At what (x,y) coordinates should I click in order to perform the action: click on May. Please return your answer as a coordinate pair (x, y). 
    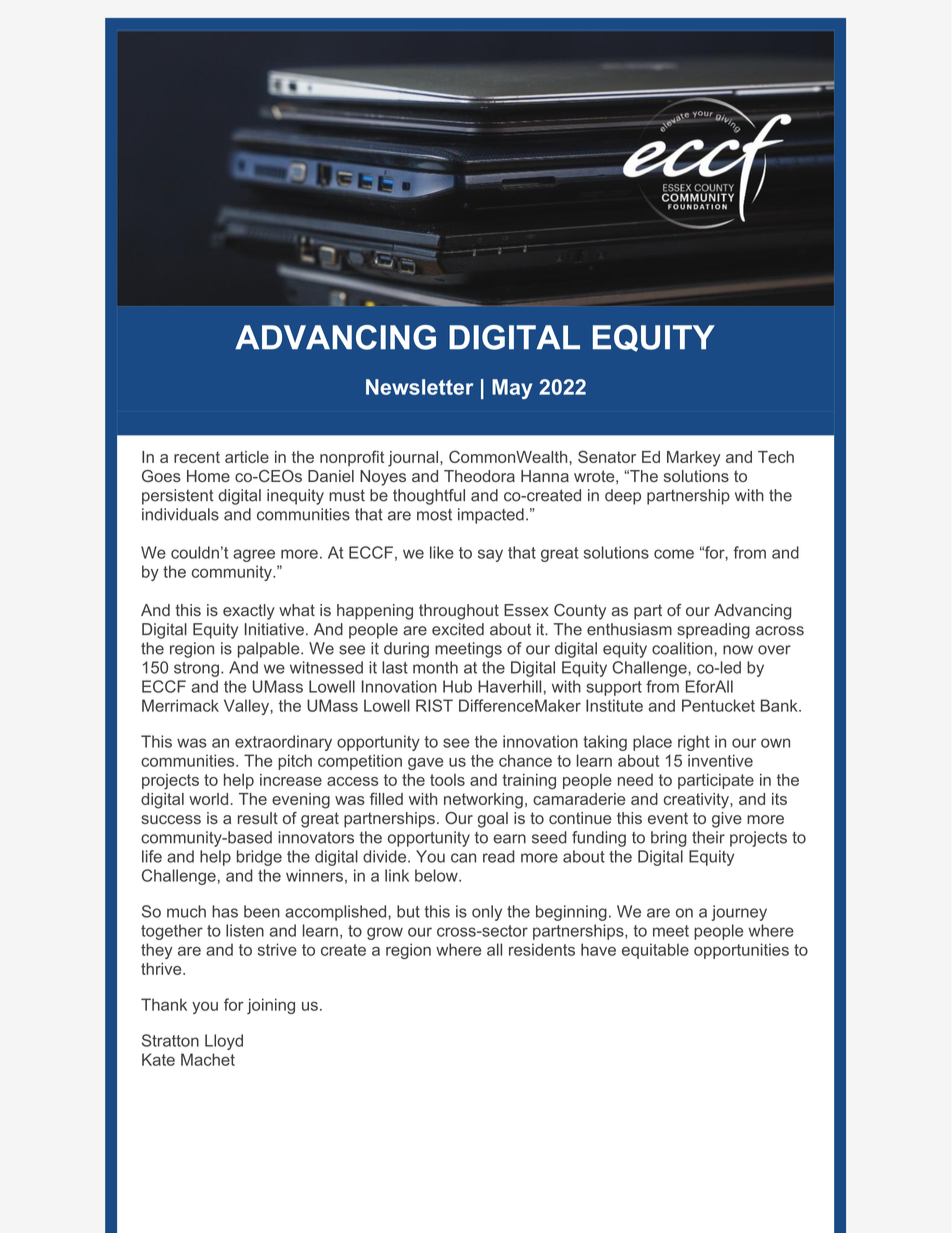
    Looking at the image, I should click on (512, 389).
